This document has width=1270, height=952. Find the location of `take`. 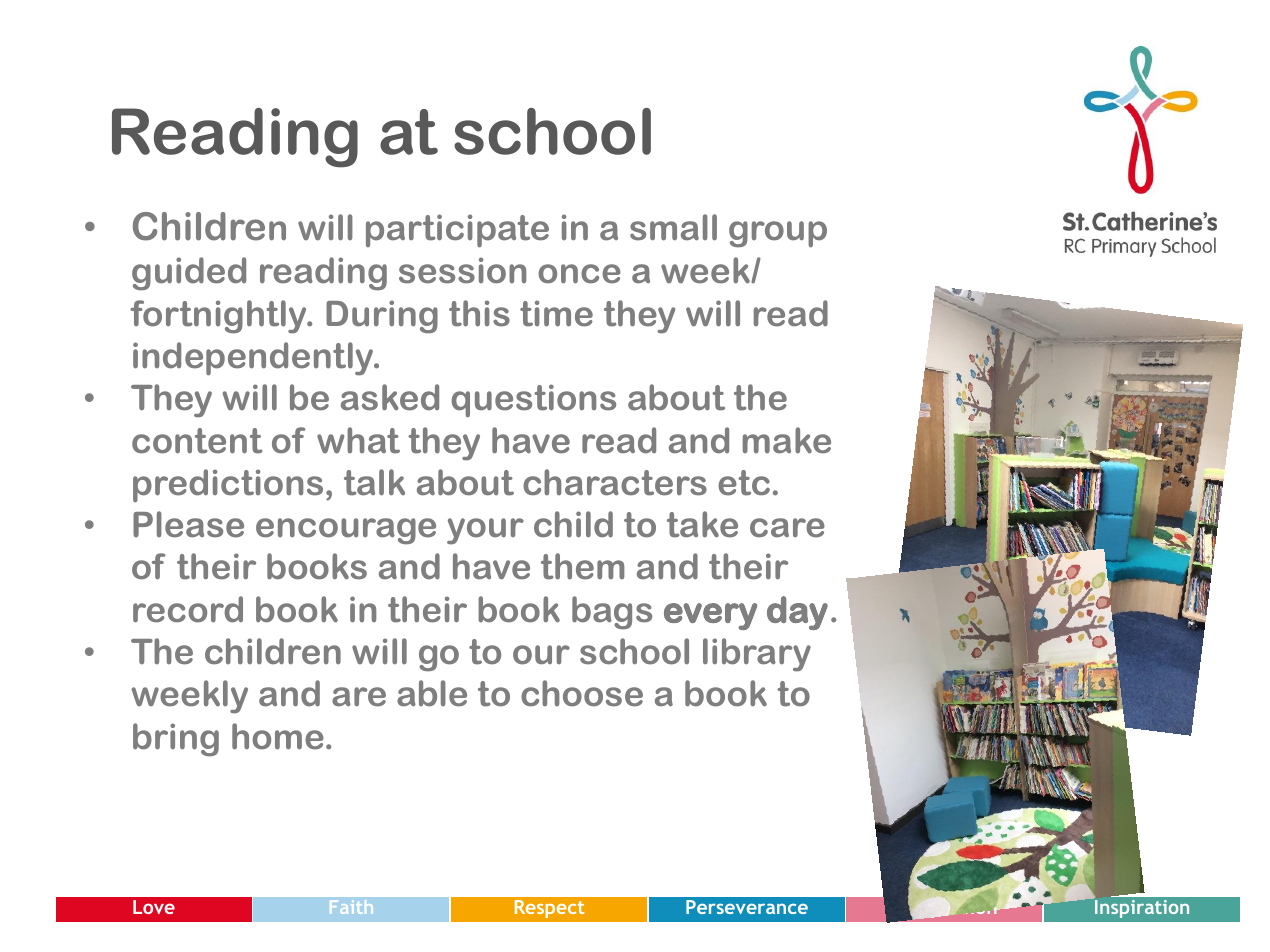

take is located at coordinates (702, 524).
